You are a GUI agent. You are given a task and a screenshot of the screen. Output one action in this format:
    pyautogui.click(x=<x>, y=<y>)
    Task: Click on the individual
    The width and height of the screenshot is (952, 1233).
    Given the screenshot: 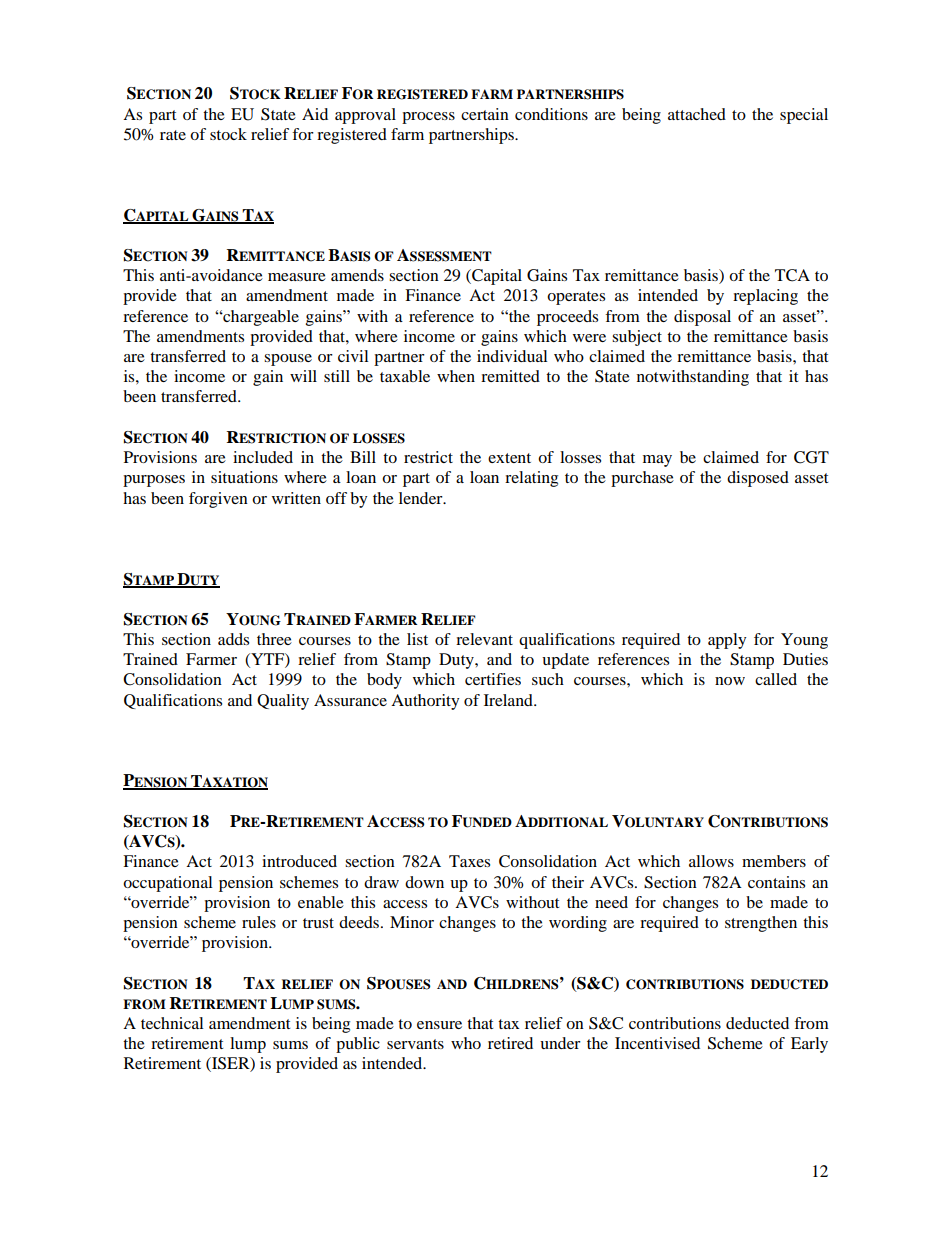 What is the action you would take?
    pyautogui.click(x=512, y=356)
